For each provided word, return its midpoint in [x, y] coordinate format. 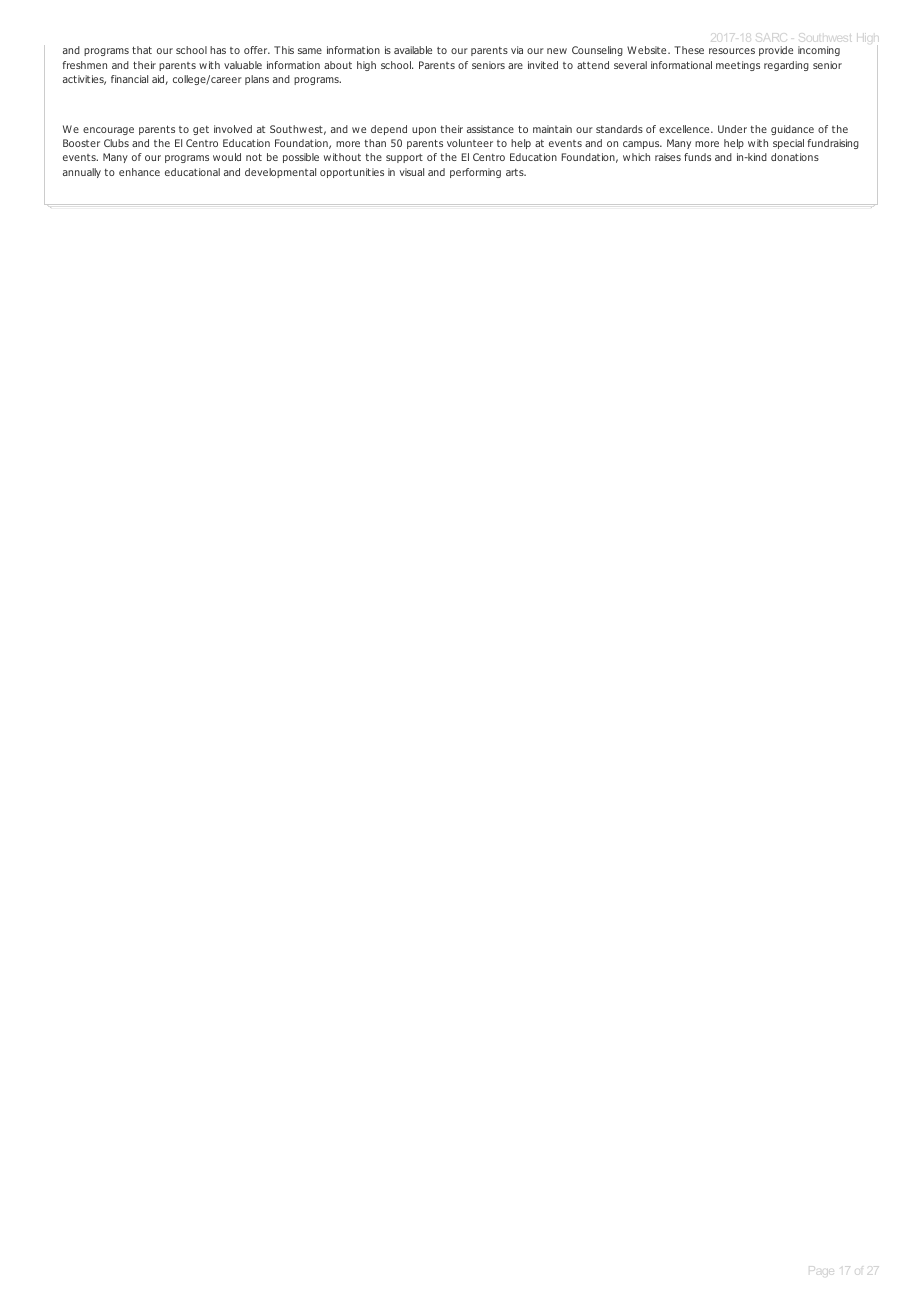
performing [475, 173]
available [413, 50]
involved [233, 129]
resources [732, 51]
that [142, 50]
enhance [139, 172]
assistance [490, 129]
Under [732, 129]
